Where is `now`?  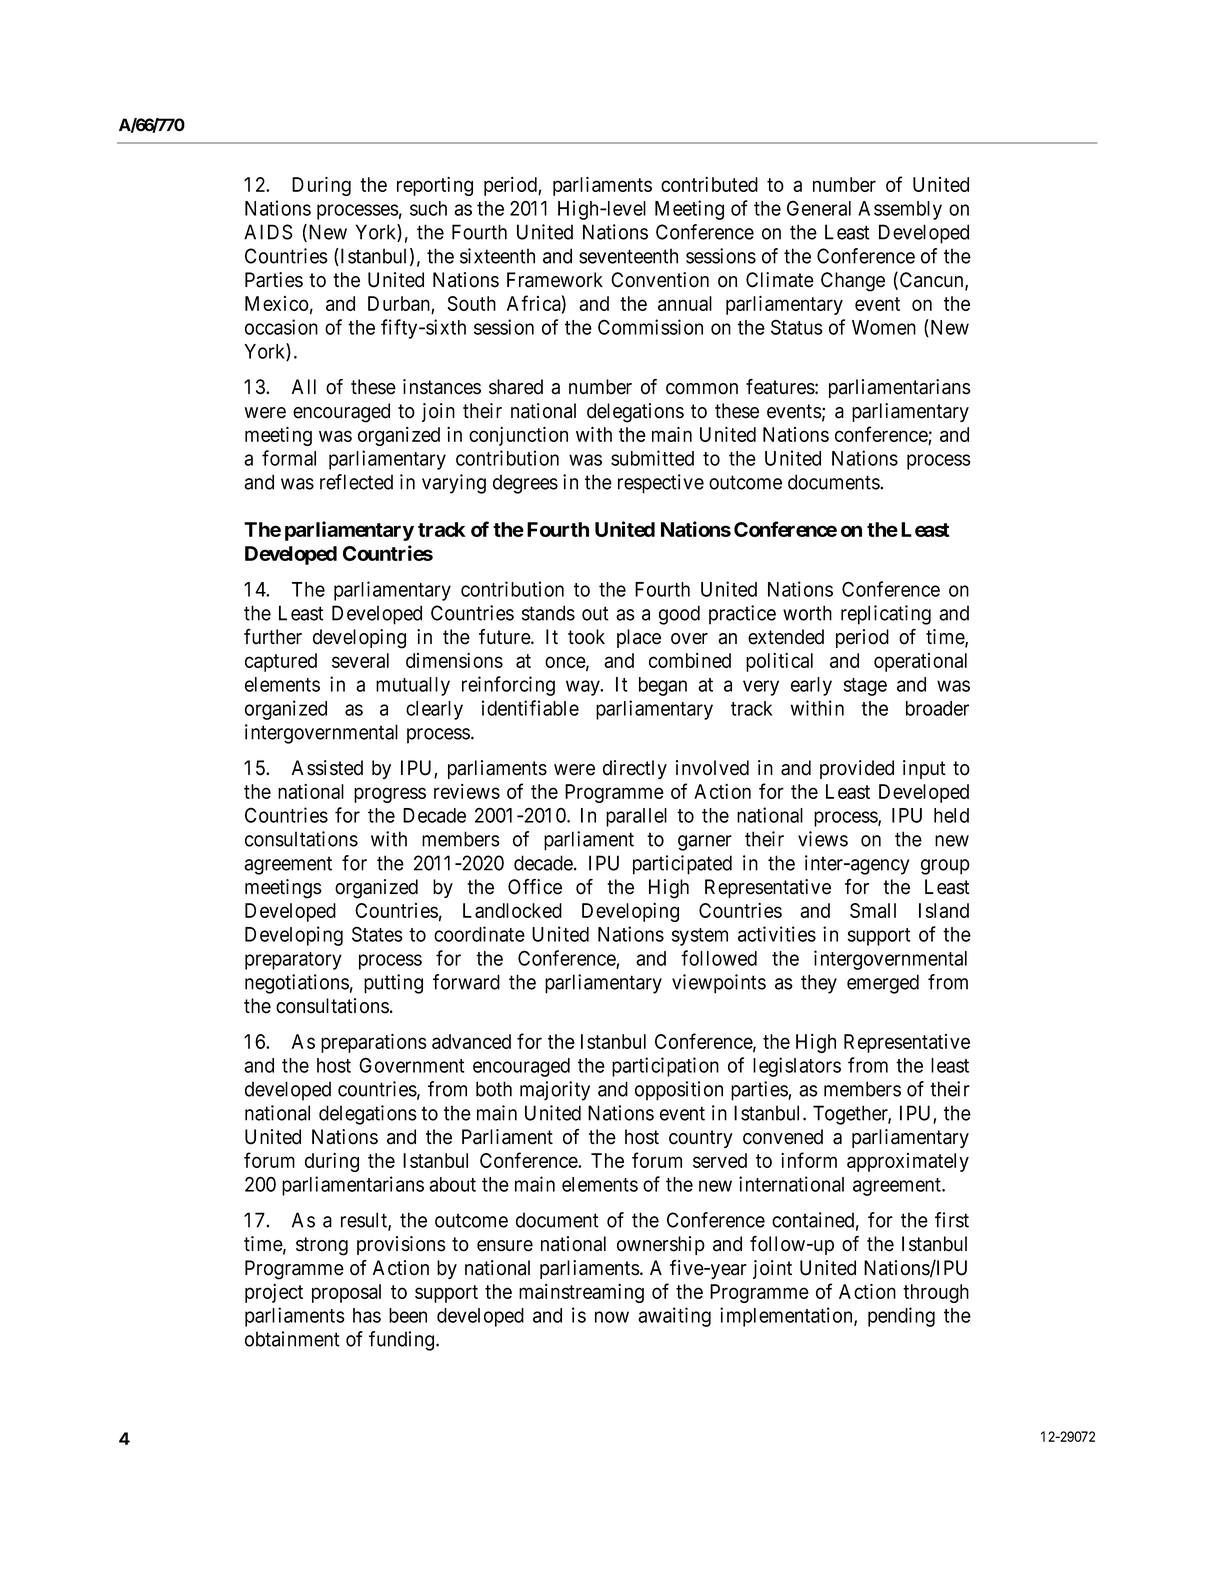
now is located at coordinates (612, 1317).
